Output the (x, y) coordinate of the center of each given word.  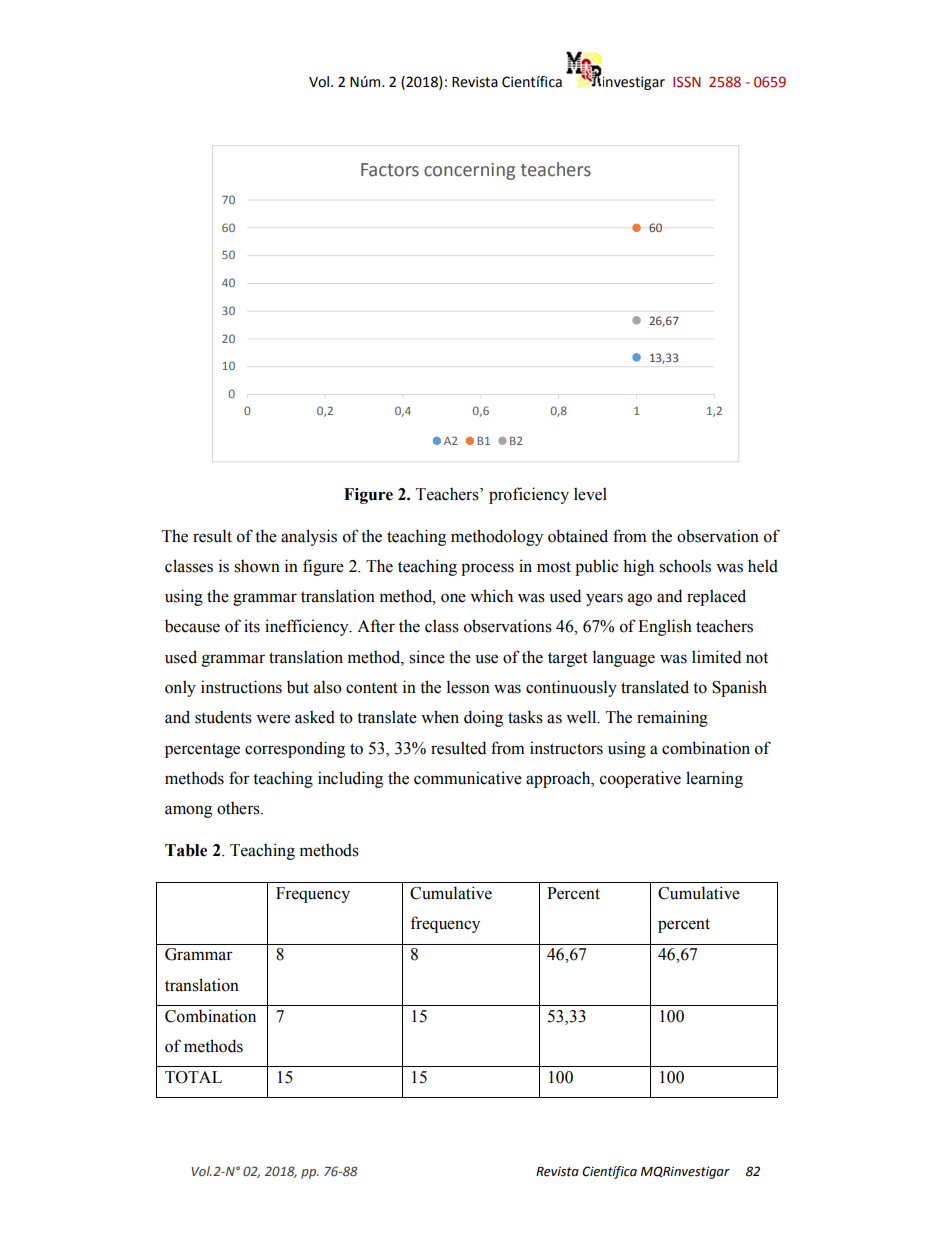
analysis (309, 537)
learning (714, 779)
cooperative (640, 779)
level (590, 494)
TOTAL (193, 1077)
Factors (390, 170)
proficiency (529, 495)
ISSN (687, 82)
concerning (469, 171)
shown (257, 566)
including (350, 779)
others (239, 808)
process (487, 569)
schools (685, 566)
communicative (468, 778)
